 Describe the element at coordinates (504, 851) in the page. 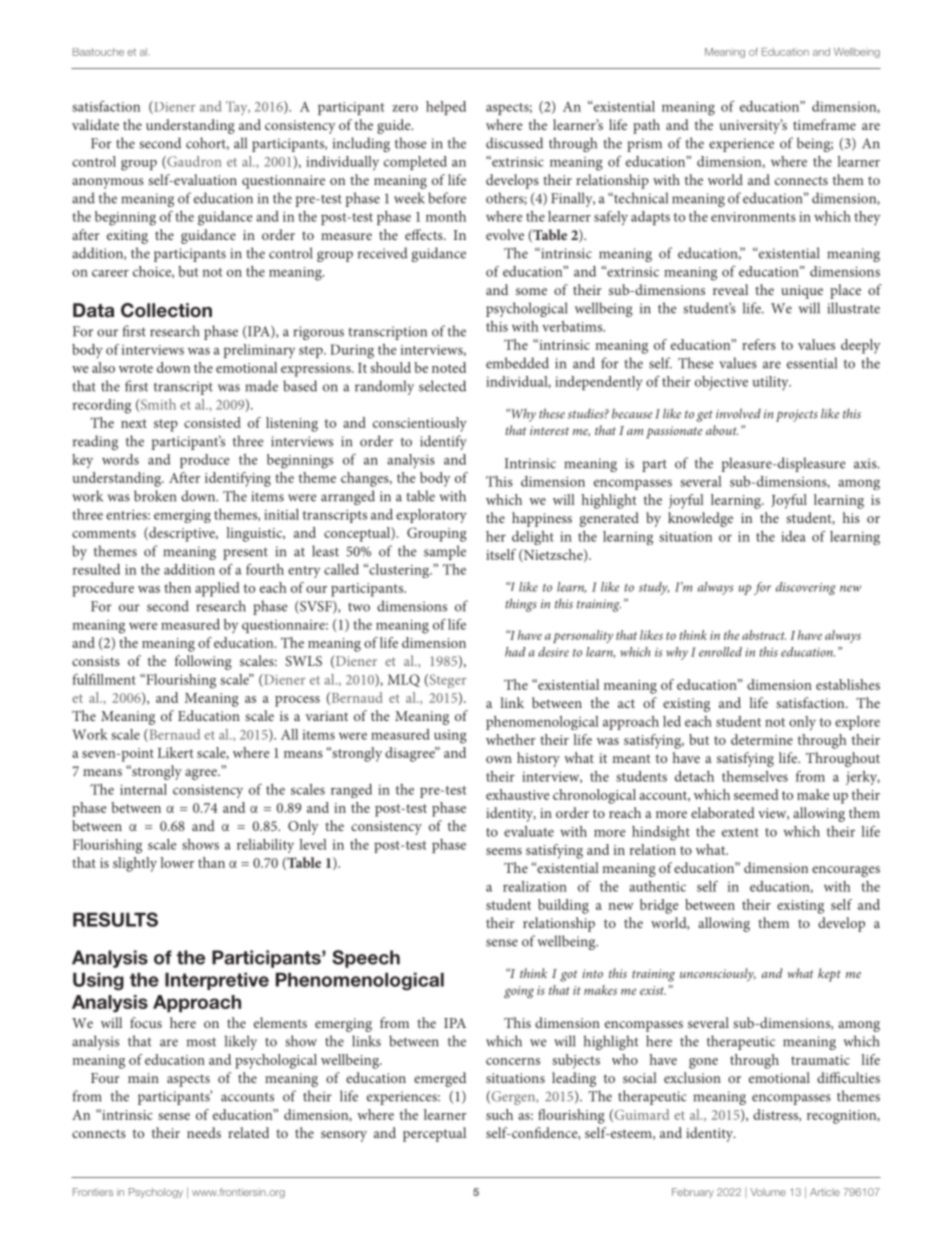

I see `seems` at that location.
